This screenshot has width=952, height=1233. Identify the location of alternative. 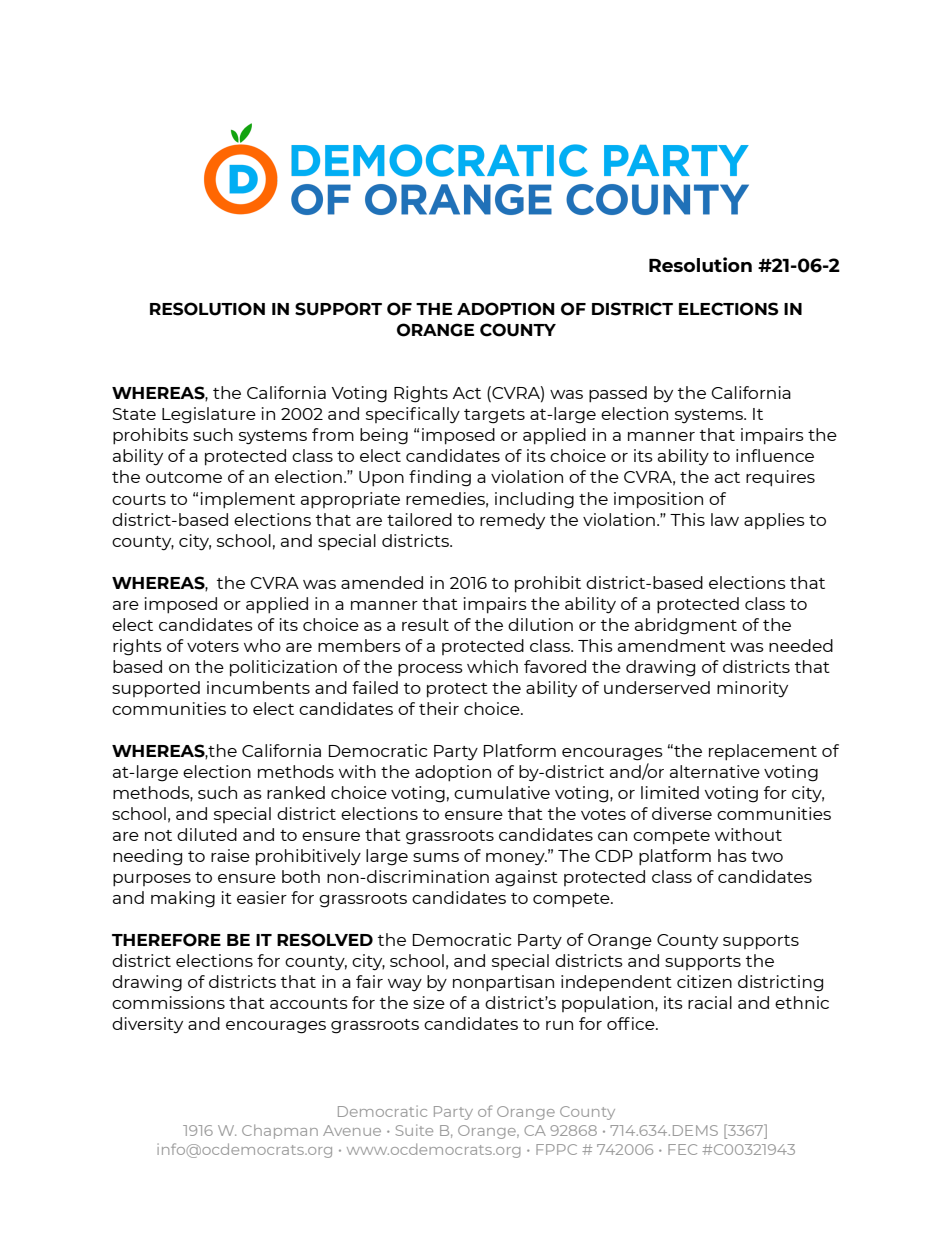
(715, 771).
